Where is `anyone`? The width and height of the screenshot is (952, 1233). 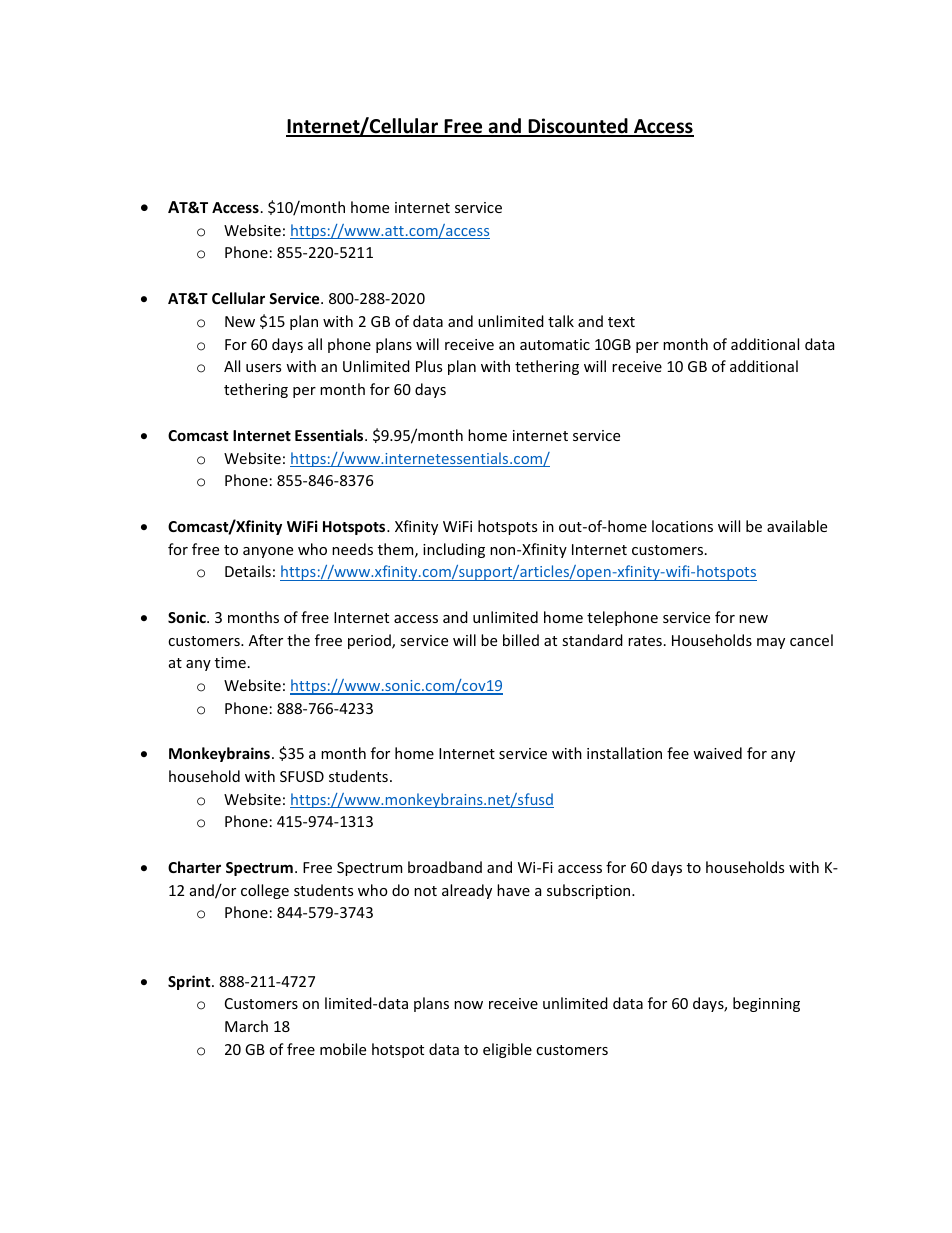
anyone is located at coordinates (268, 552).
